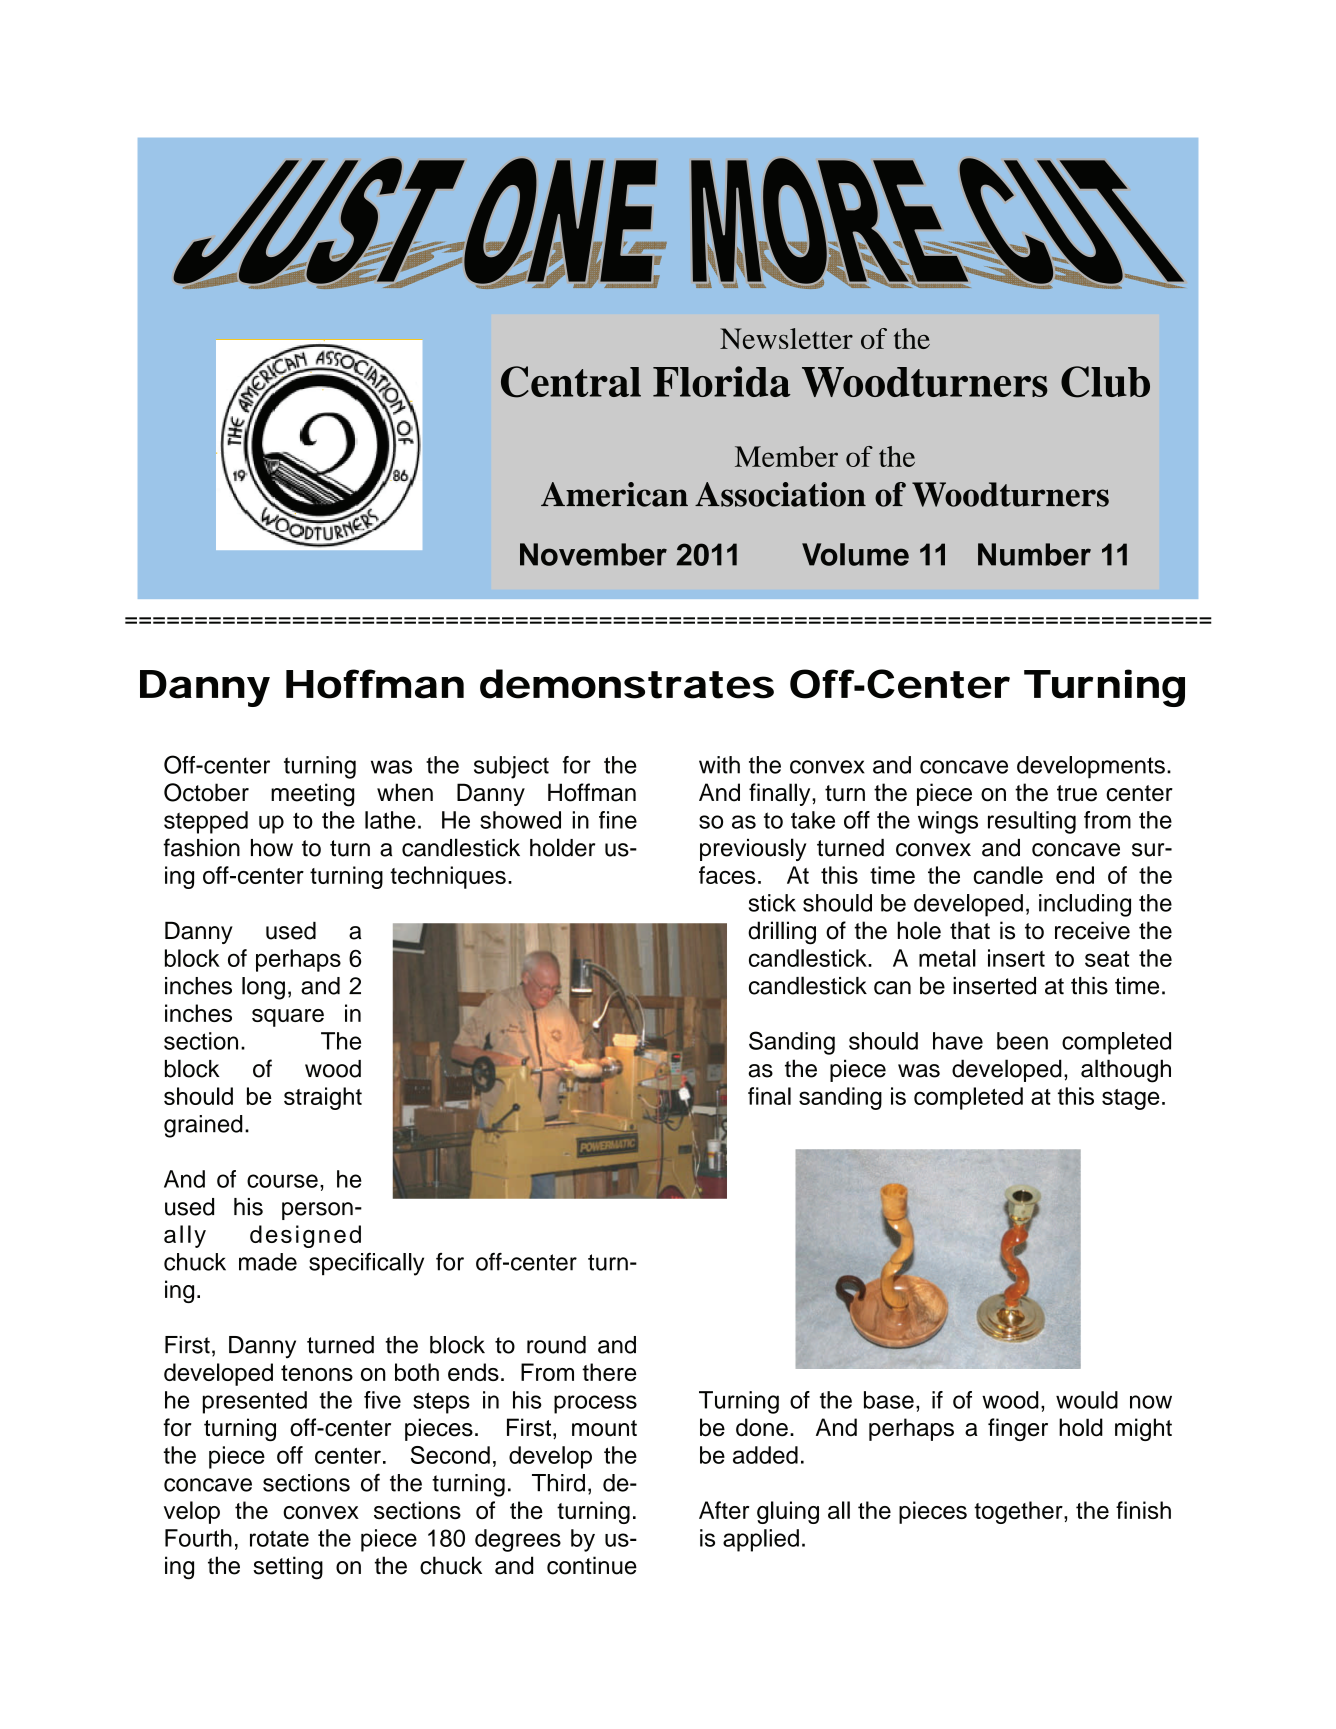  What do you see at coordinates (782, 933) in the screenshot?
I see `drilling` at bounding box center [782, 933].
